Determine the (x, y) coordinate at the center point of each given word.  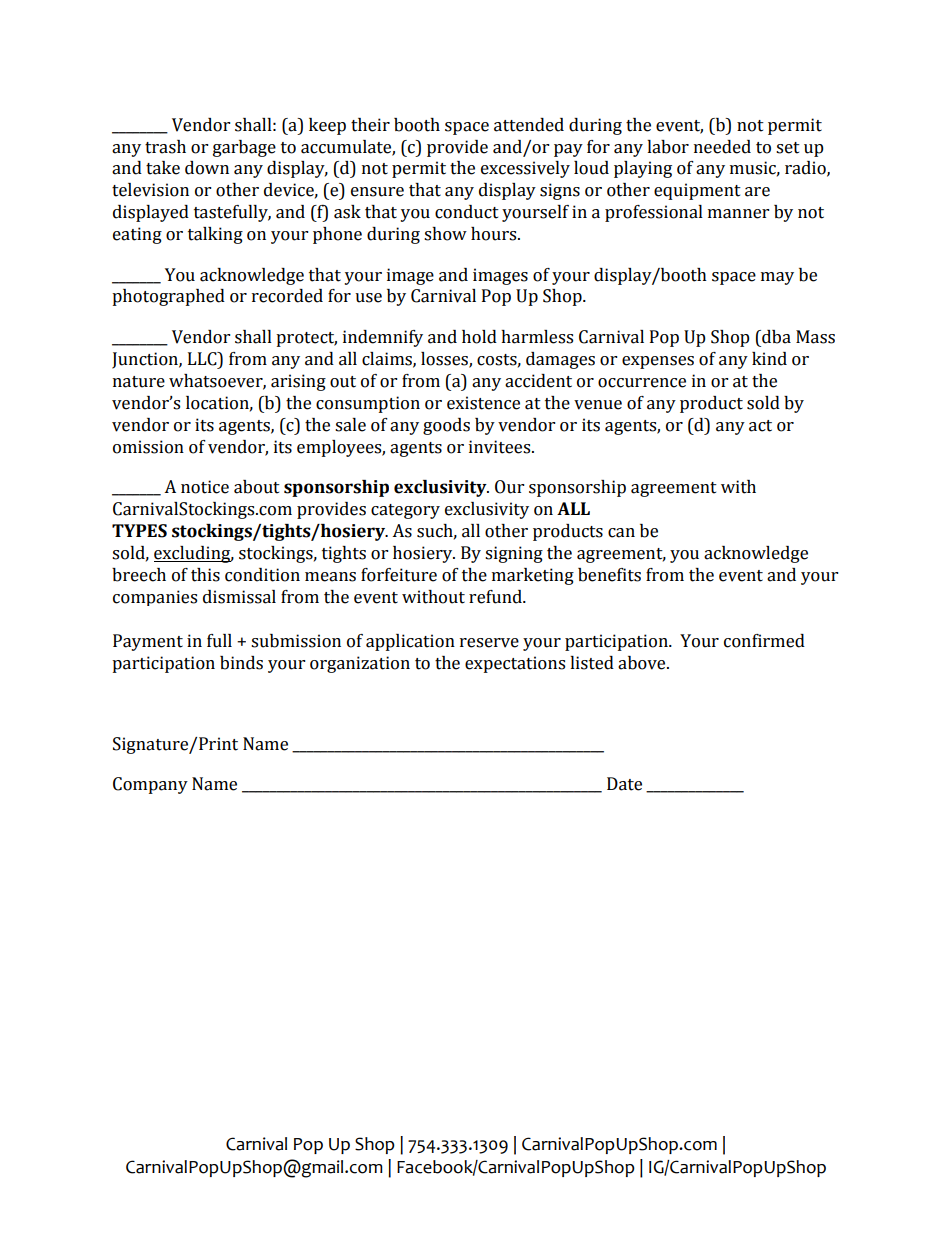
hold (479, 337)
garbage (244, 148)
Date (624, 784)
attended (529, 125)
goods (446, 426)
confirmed (764, 641)
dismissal (239, 597)
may (777, 278)
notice (205, 487)
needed (722, 147)
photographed (168, 297)
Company (150, 785)
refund (496, 597)
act (760, 426)
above (643, 663)
